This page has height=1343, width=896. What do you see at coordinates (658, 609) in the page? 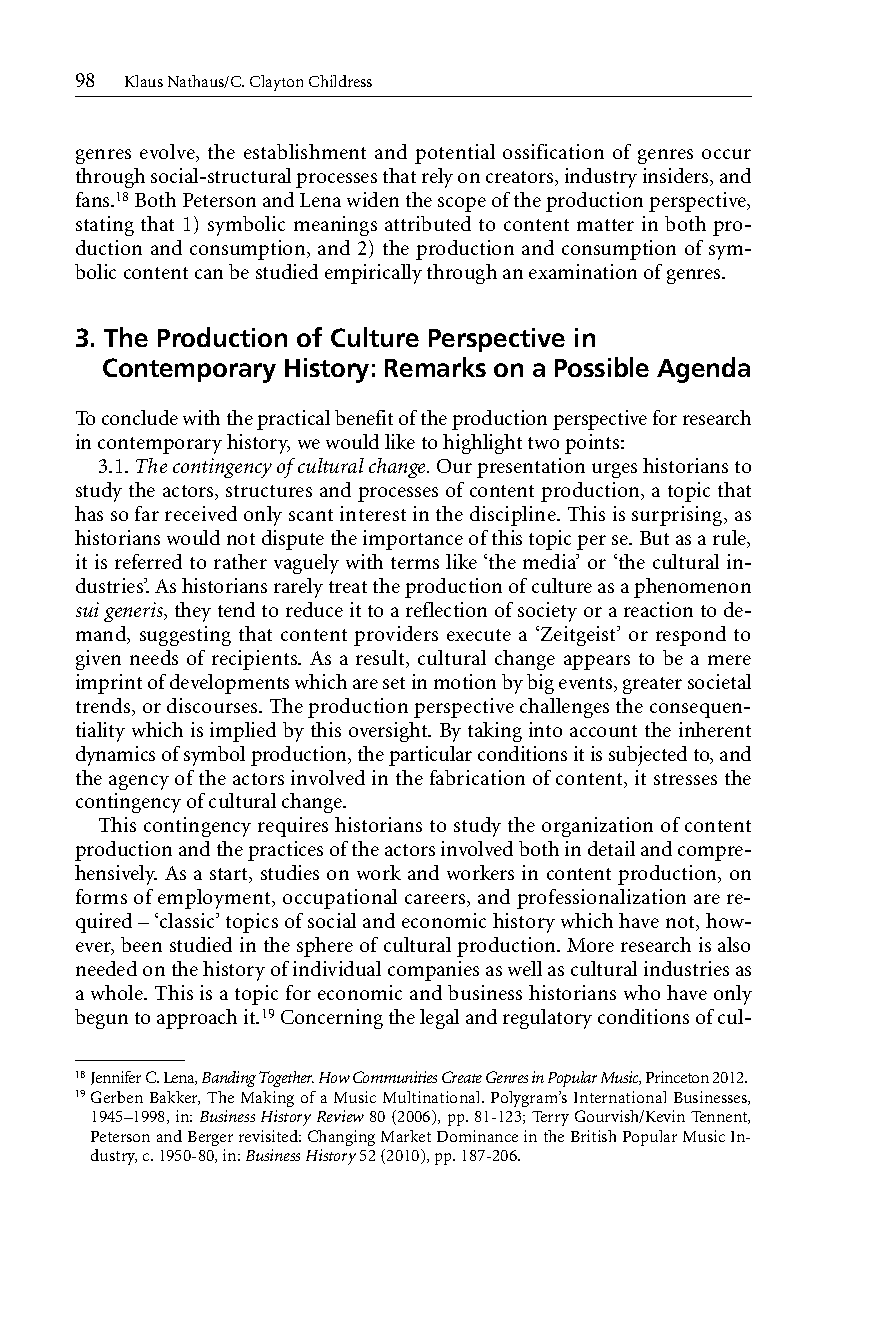
I see `reaction` at bounding box center [658, 609].
